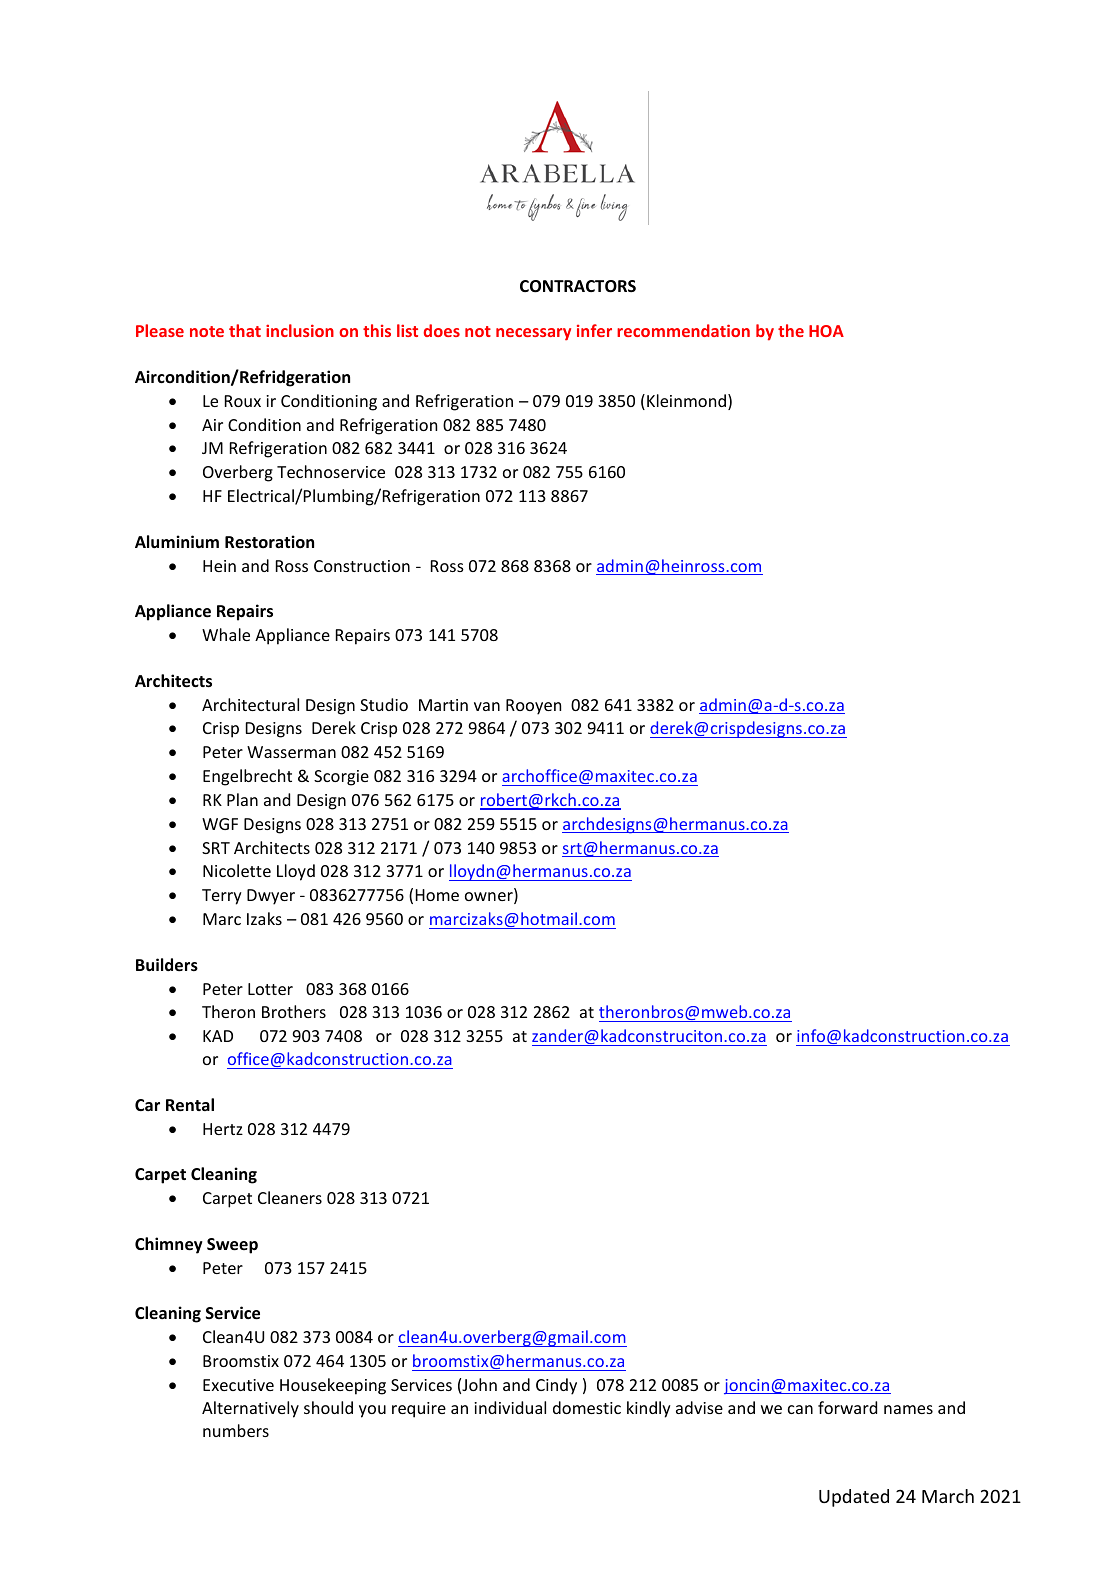  I want to click on numbers, so click(236, 1430).
